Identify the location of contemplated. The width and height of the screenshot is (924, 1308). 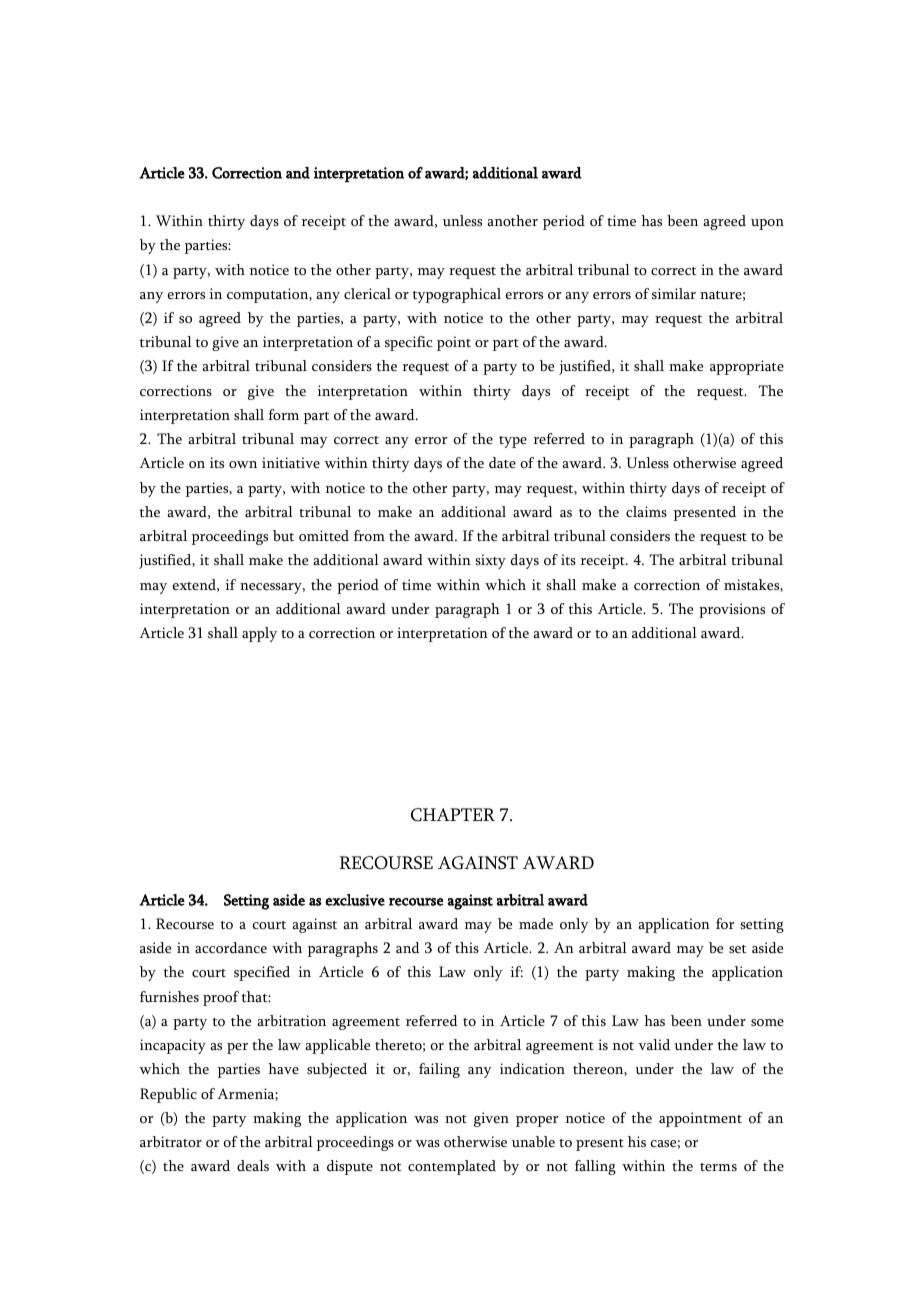
(452, 1167).
